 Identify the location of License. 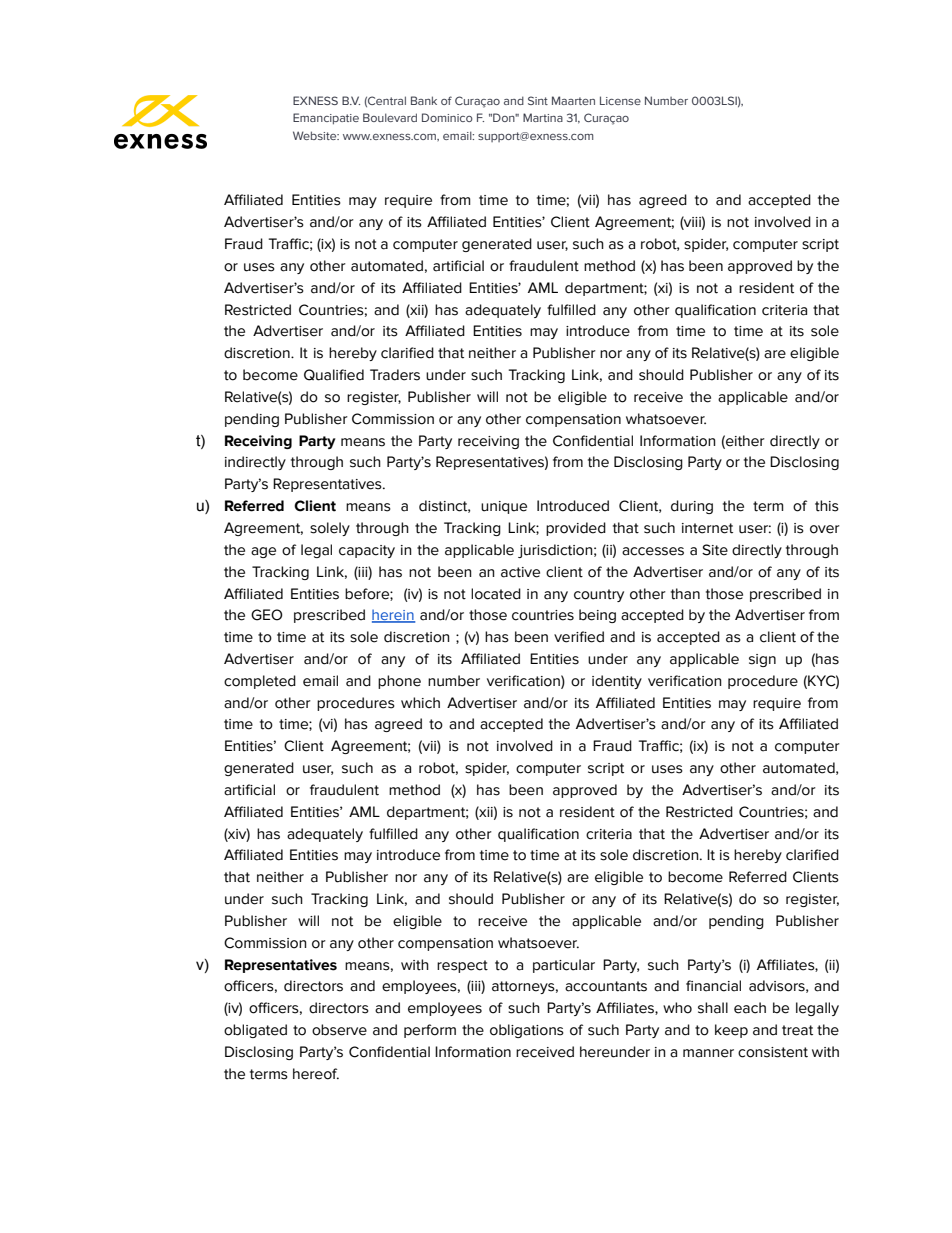
(620, 100).
